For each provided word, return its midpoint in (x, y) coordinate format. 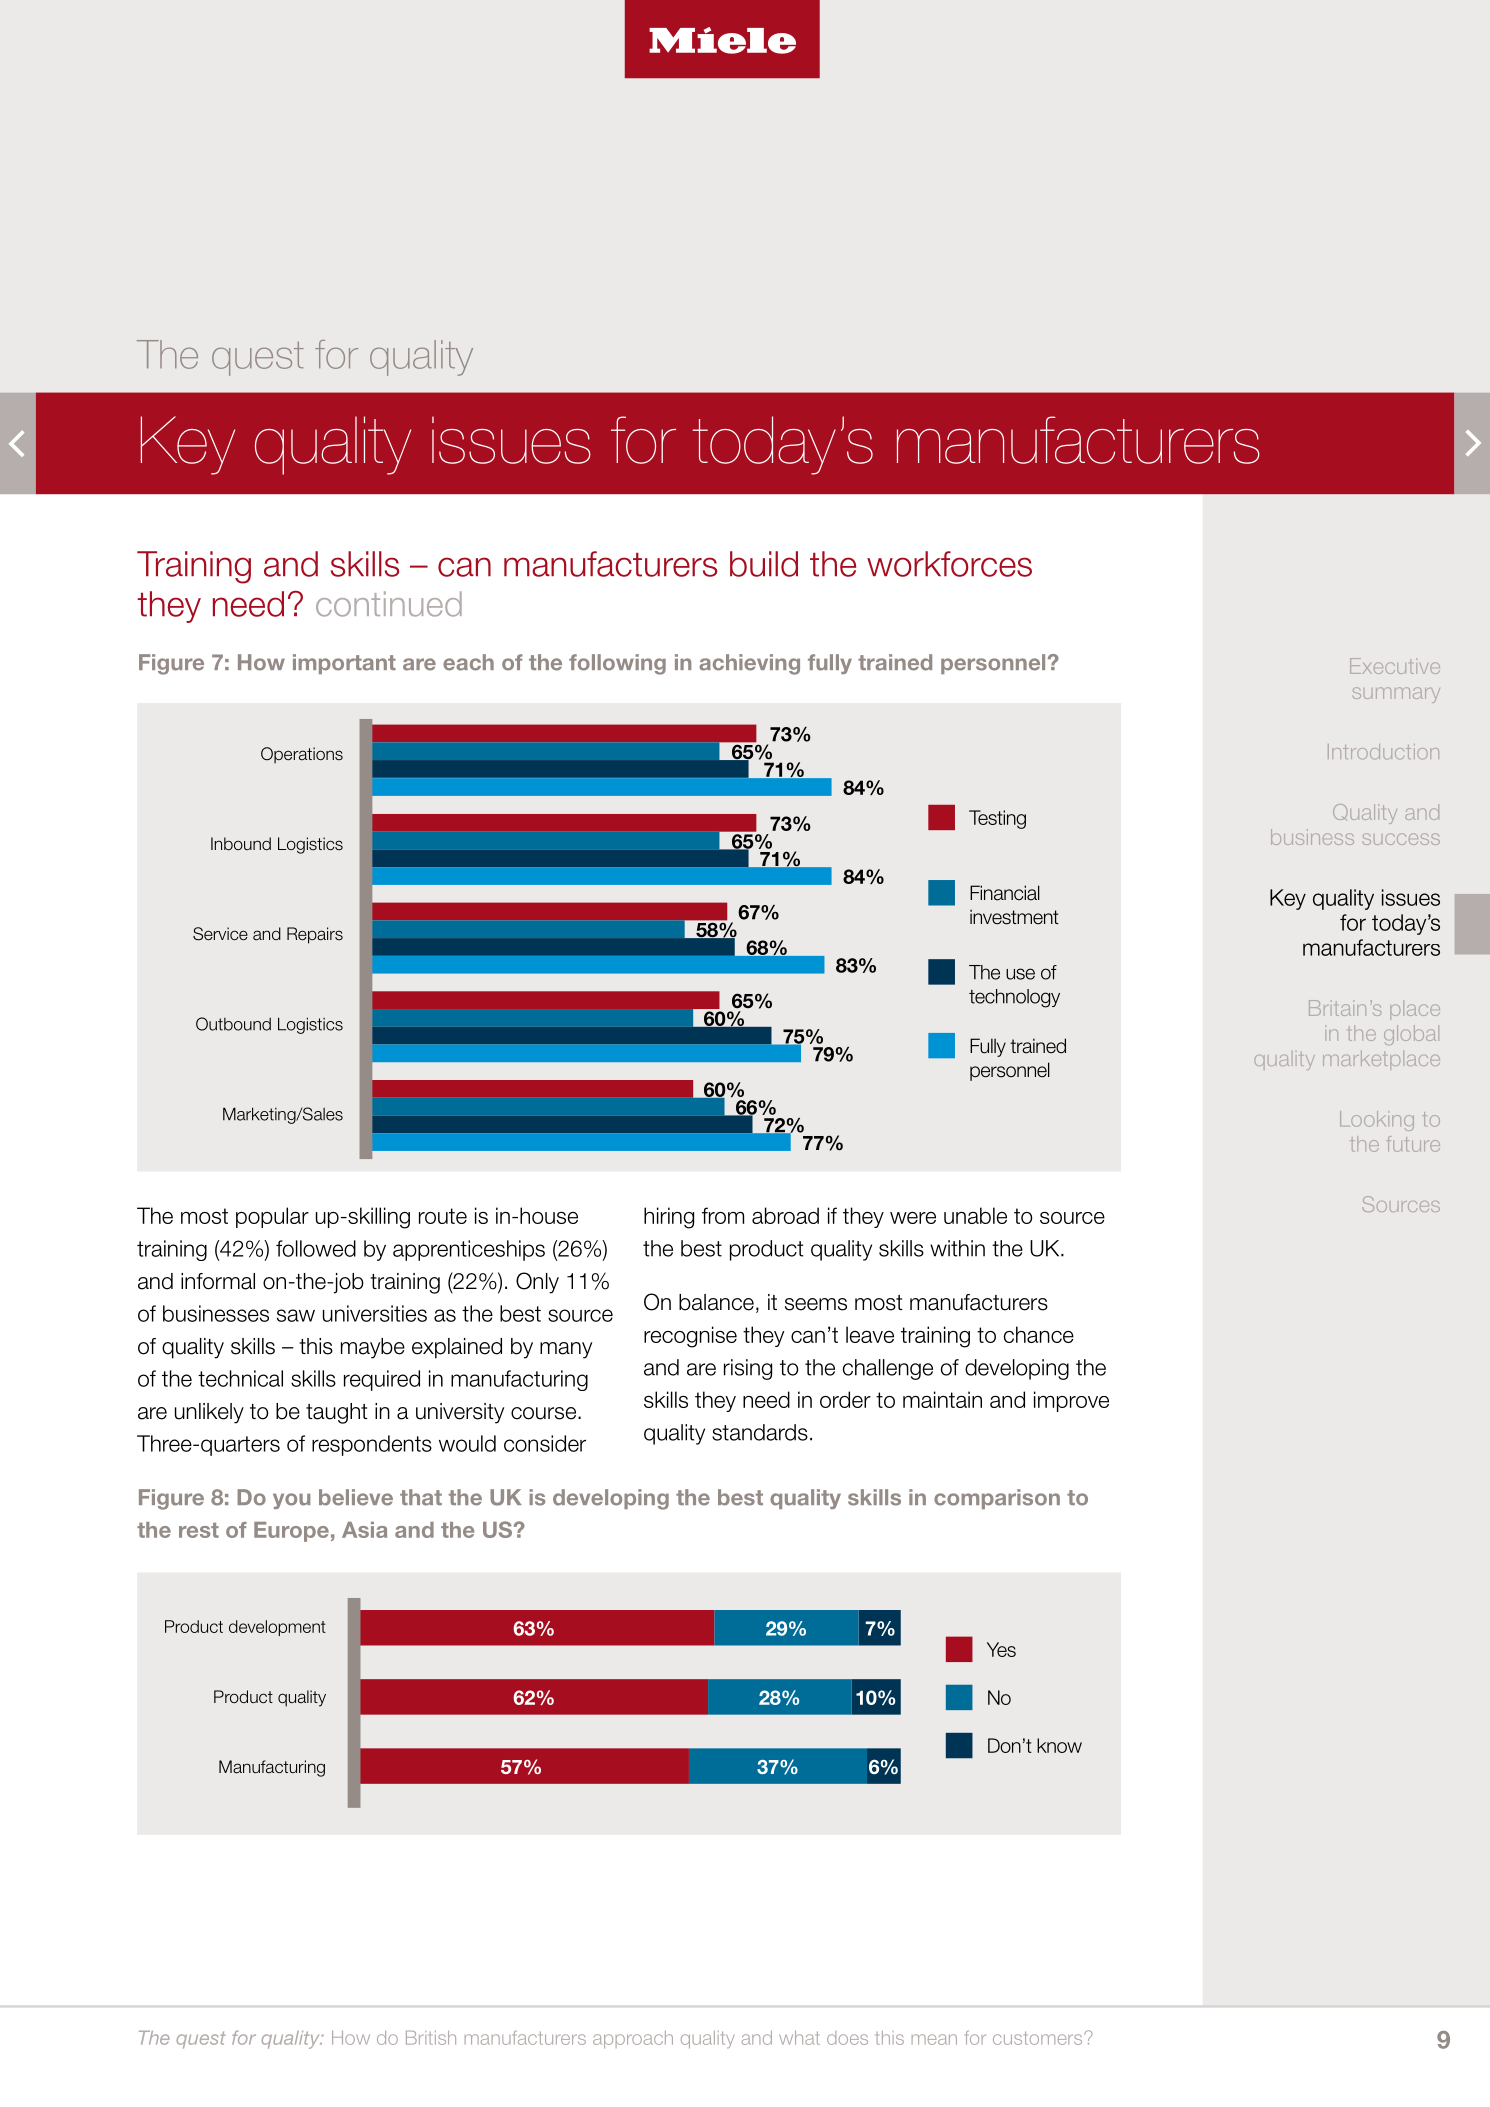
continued (389, 604)
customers (1039, 2038)
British (431, 2038)
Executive (1395, 666)
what (799, 2038)
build (764, 564)
